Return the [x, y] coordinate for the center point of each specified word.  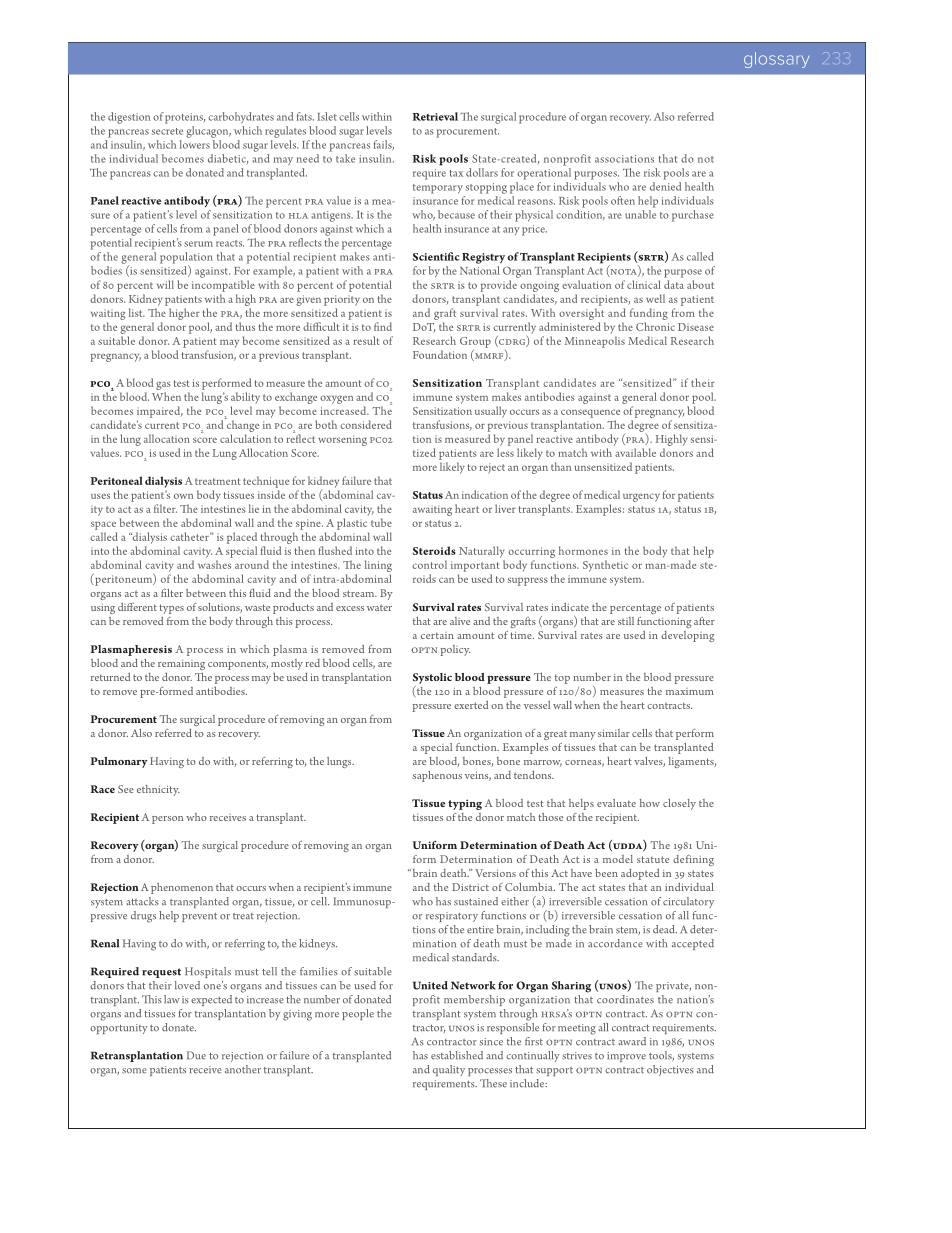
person [167, 820]
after [704, 621]
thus [245, 326]
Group [475, 343]
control [429, 564]
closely [679, 804]
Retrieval [435, 116]
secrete [167, 131]
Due [196, 1055]
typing [465, 804]
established [457, 1055]
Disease [696, 327]
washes [214, 564]
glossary [776, 60]
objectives [670, 1070]
